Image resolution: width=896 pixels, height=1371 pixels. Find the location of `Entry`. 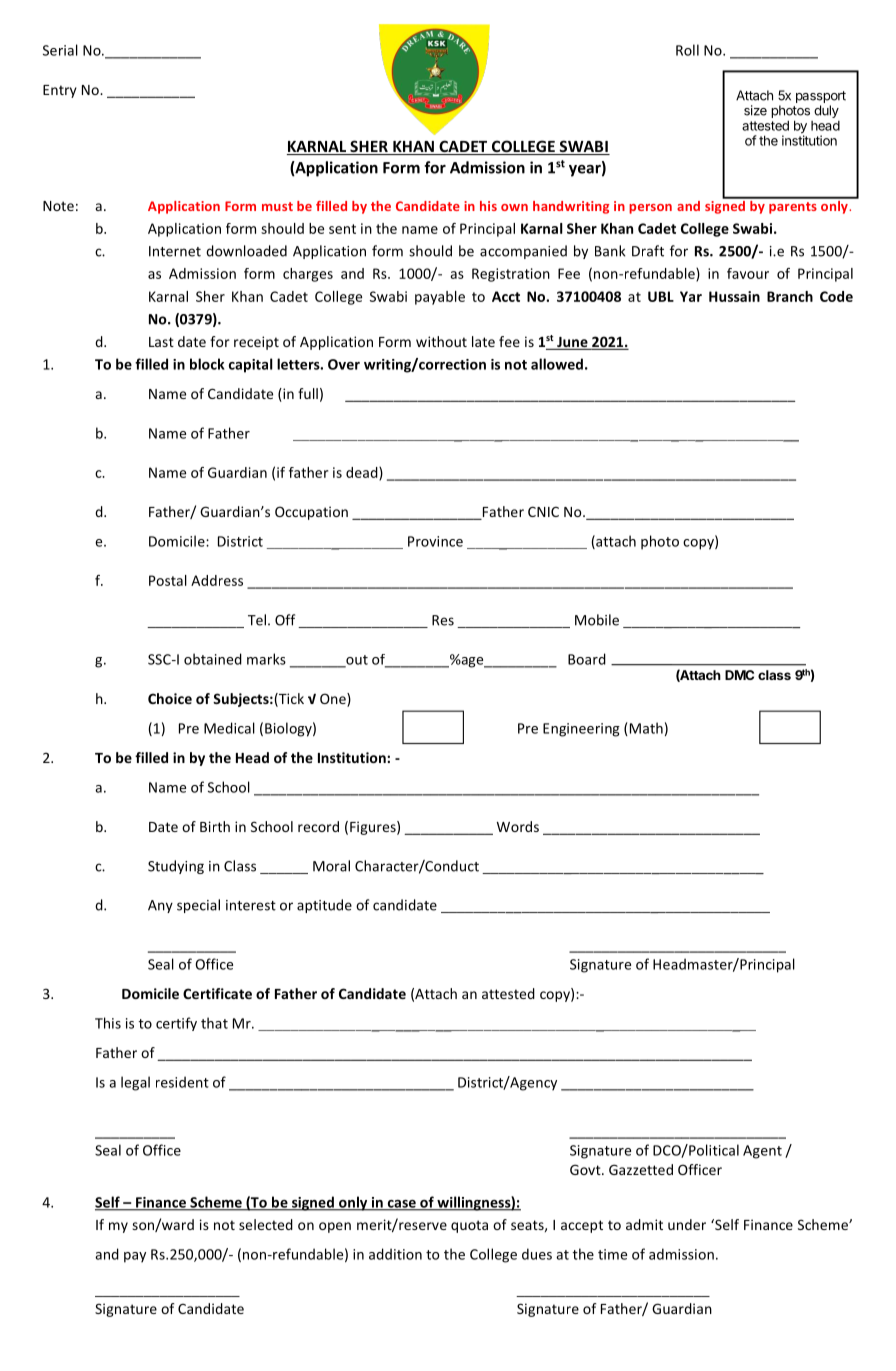

Entry is located at coordinates (60, 91).
